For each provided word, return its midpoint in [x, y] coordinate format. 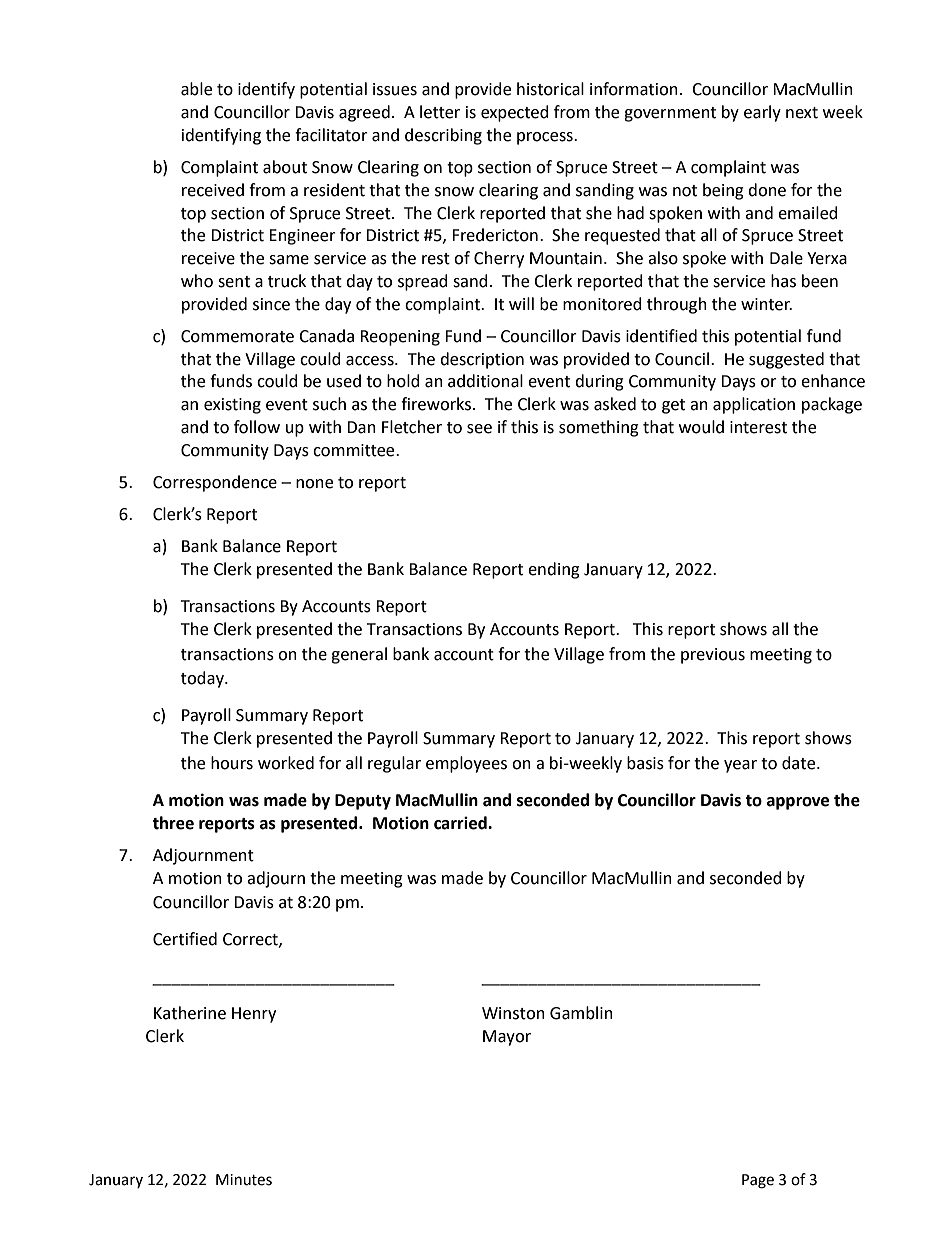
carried [461, 823]
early [762, 113]
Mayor [507, 1038]
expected [515, 113]
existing [232, 406]
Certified [185, 939]
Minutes [244, 1180]
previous [713, 656]
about [285, 167]
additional [485, 381]
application [754, 405]
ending [554, 570]
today [203, 679]
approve [798, 803]
